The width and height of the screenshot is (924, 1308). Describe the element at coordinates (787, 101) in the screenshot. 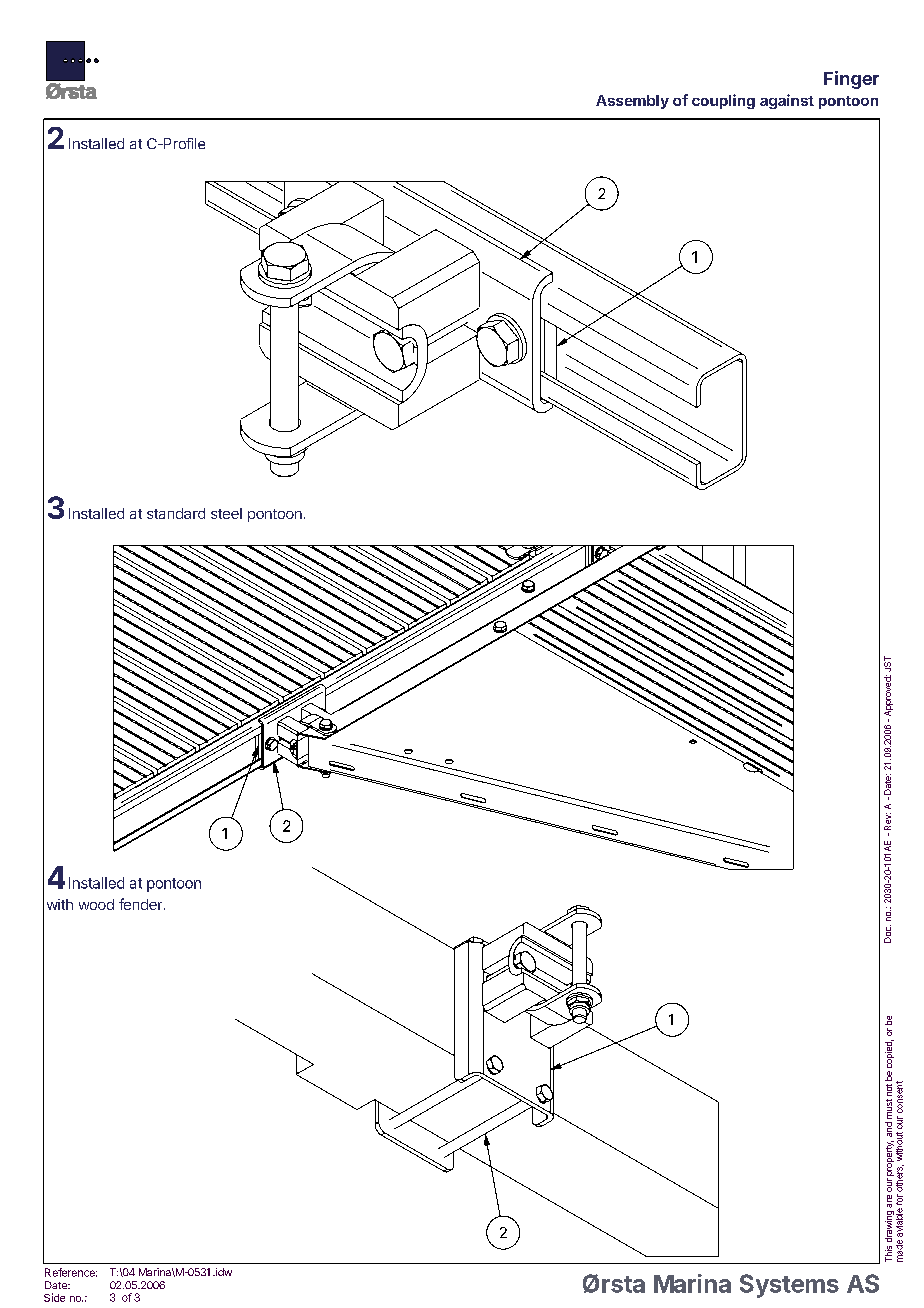

I see `against` at that location.
